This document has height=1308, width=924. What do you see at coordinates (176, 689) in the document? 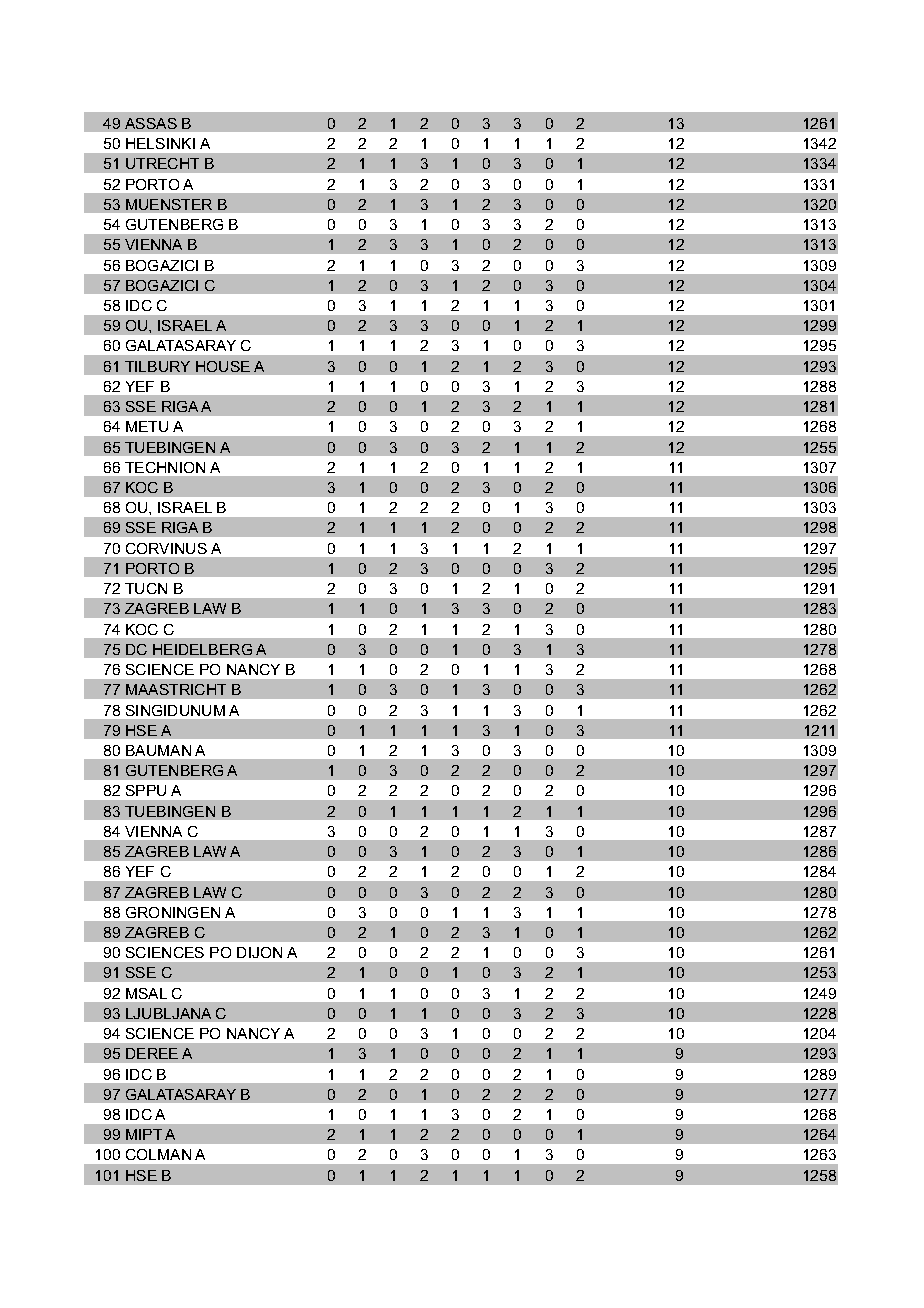
I see `MAASTRICHT` at bounding box center [176, 689].
